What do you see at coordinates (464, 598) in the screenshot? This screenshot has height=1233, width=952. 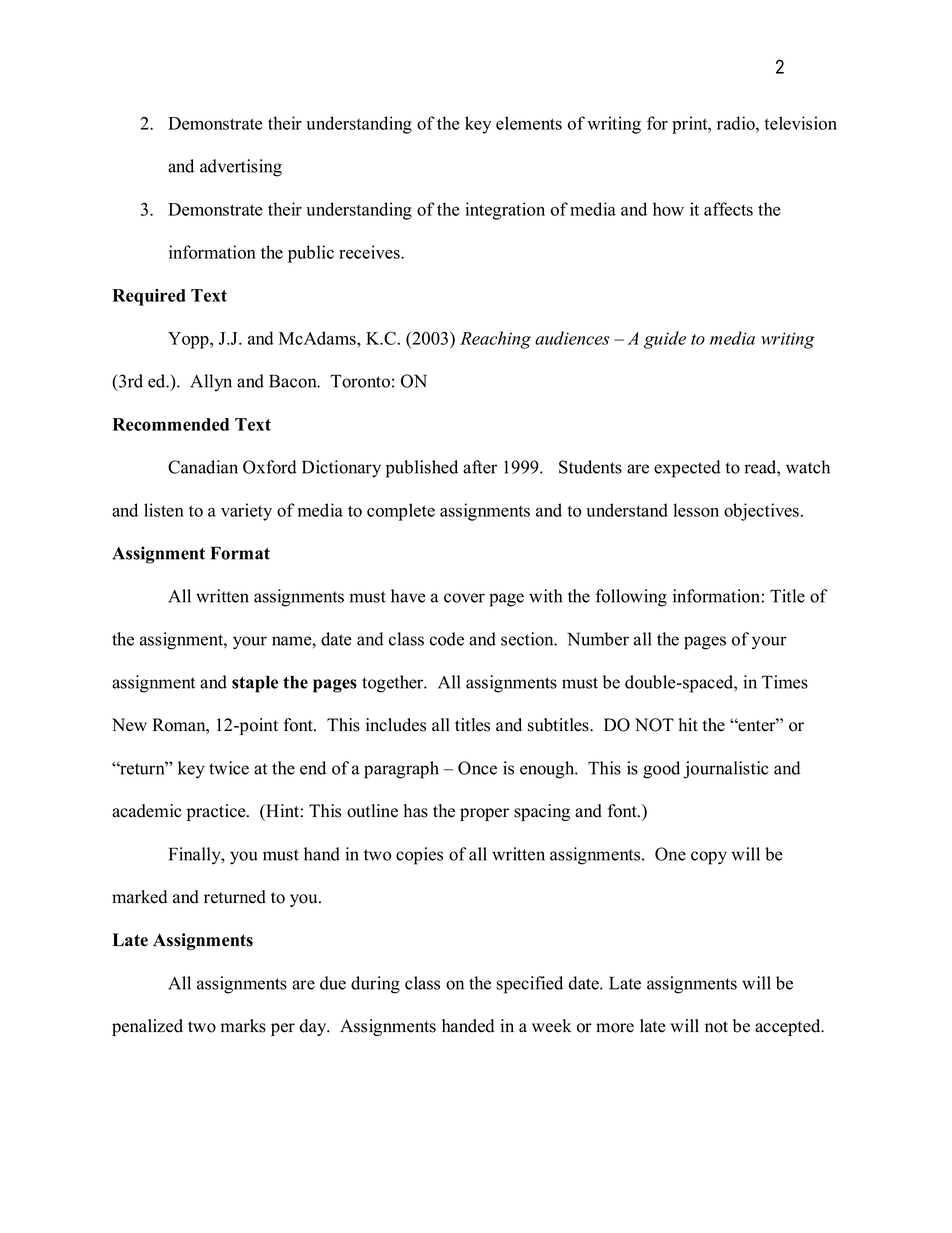 I see `cover` at bounding box center [464, 598].
